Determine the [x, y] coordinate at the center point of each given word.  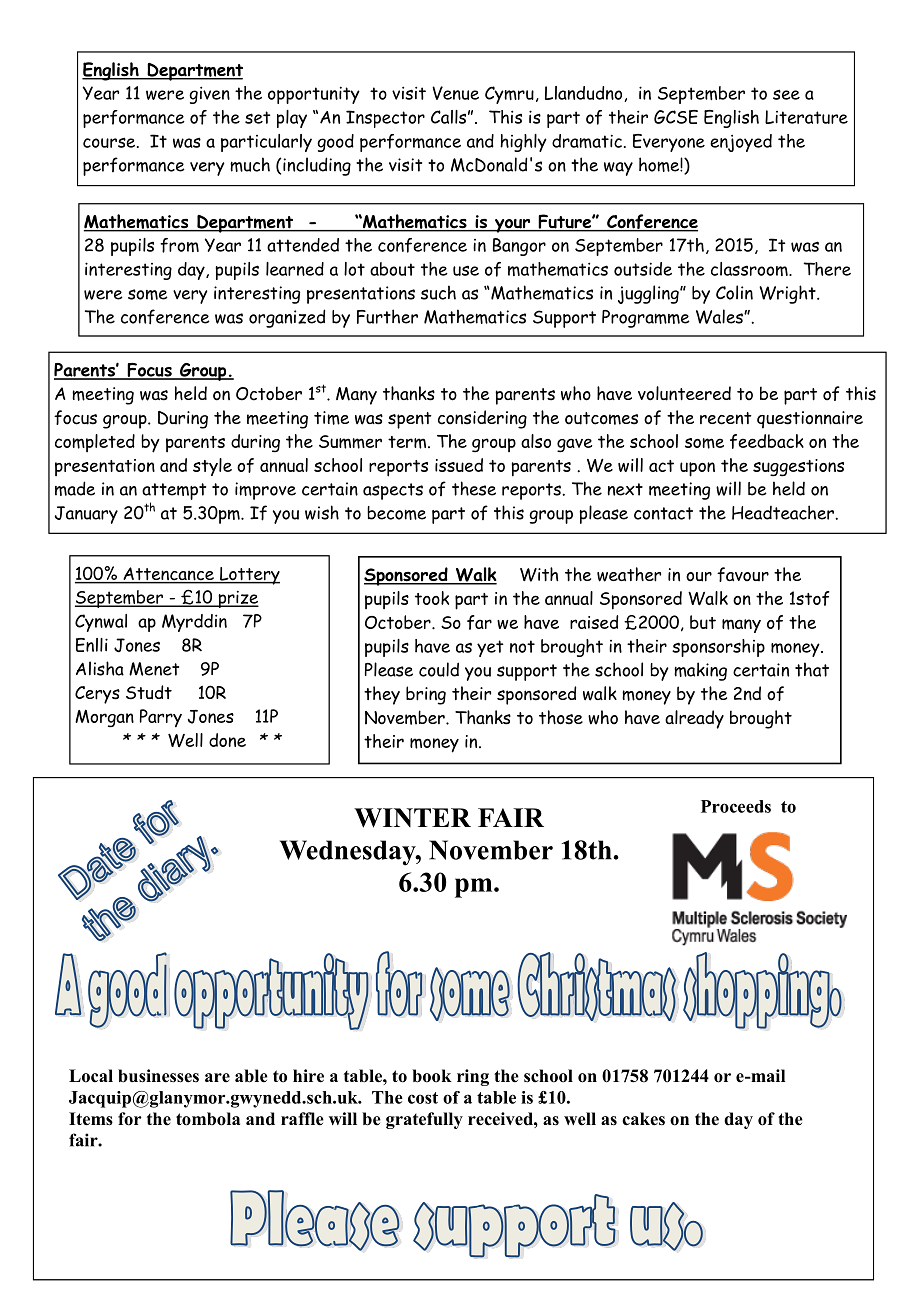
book [432, 1076]
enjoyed [741, 143]
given [209, 95]
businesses [158, 1076]
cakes [643, 1119]
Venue [455, 93]
